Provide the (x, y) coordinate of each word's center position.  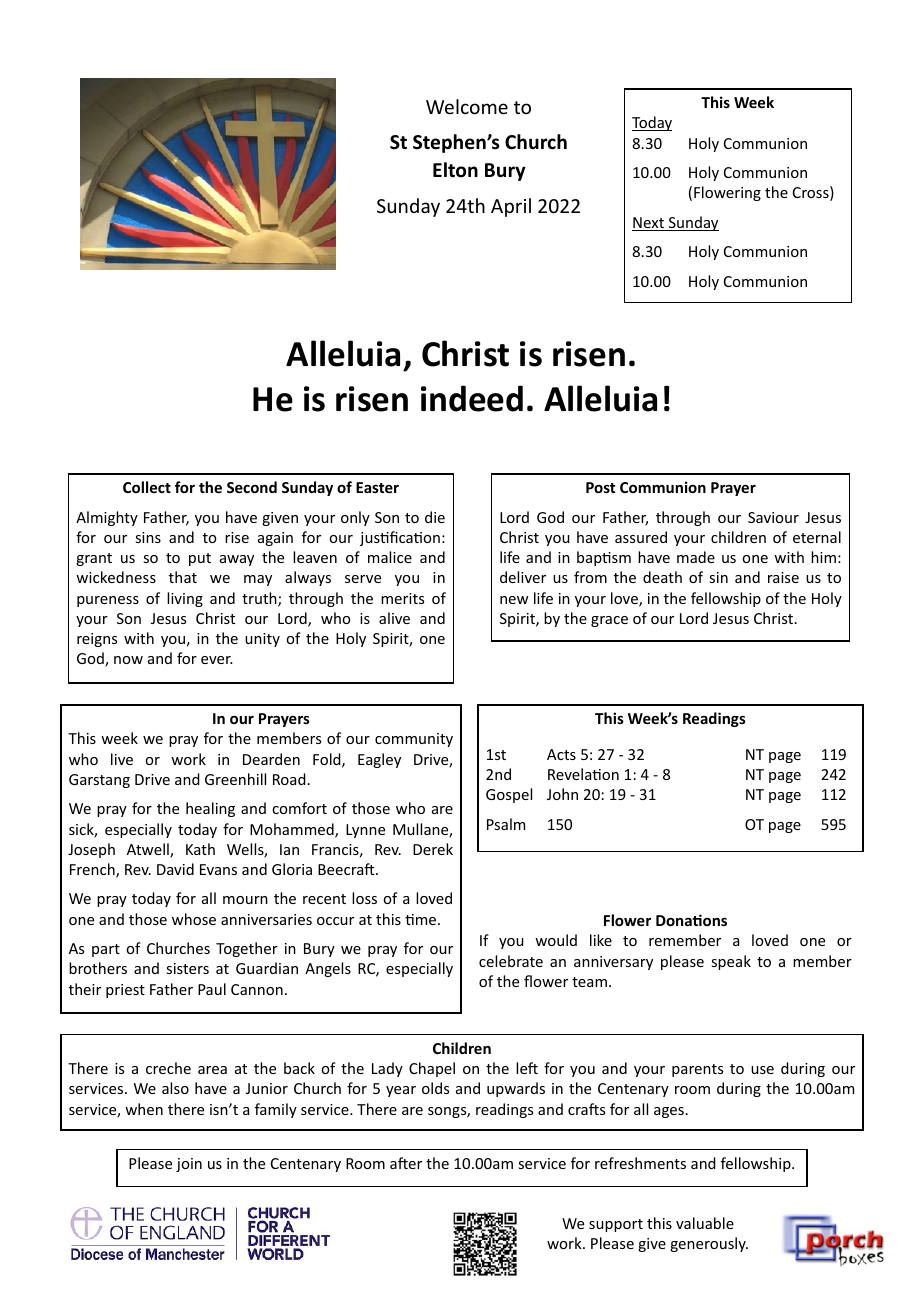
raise (783, 577)
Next (649, 224)
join (189, 1165)
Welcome (467, 106)
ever (217, 660)
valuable (705, 1223)
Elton (455, 170)
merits (402, 598)
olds (435, 1088)
